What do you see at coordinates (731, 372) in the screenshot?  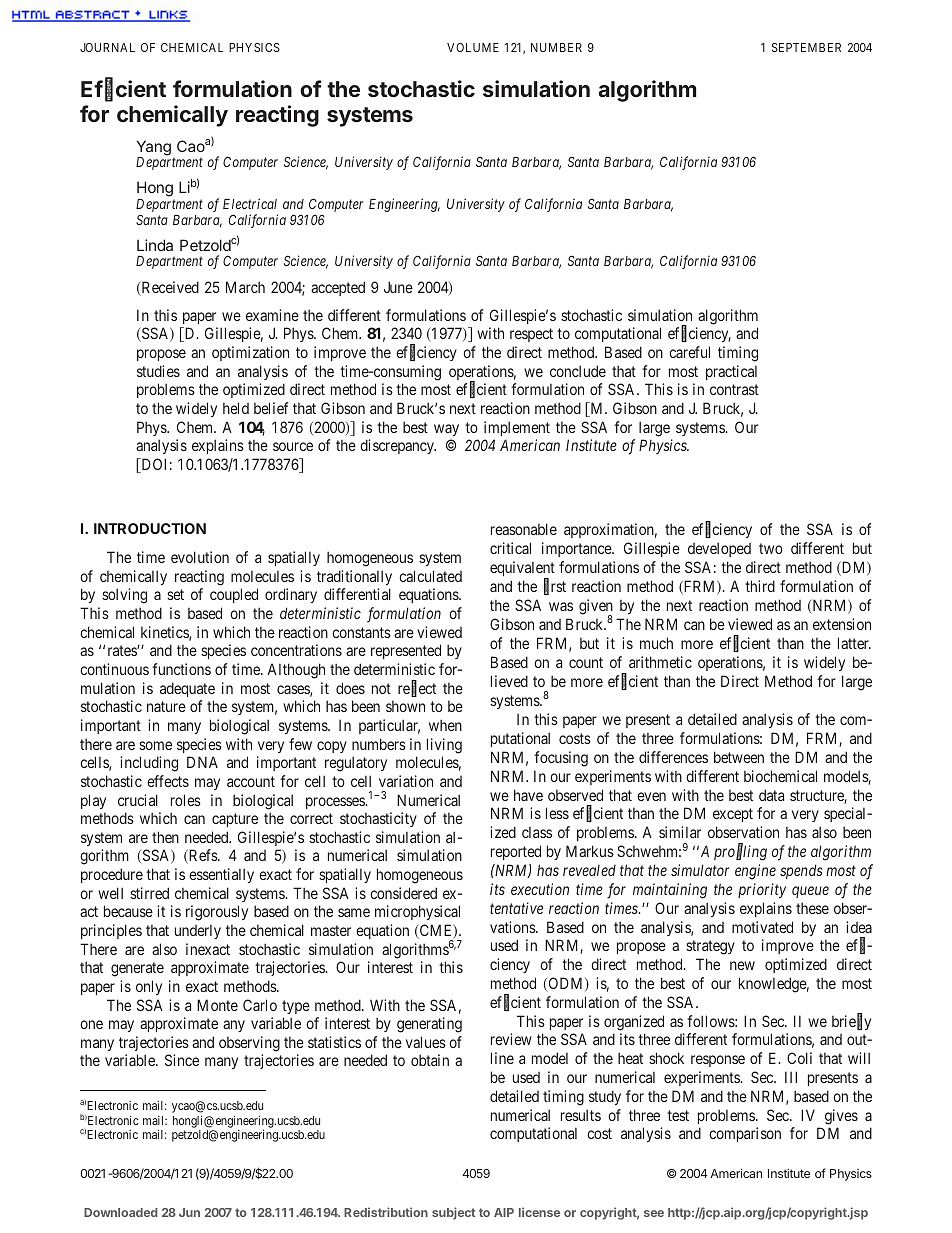 I see `practical` at bounding box center [731, 372].
